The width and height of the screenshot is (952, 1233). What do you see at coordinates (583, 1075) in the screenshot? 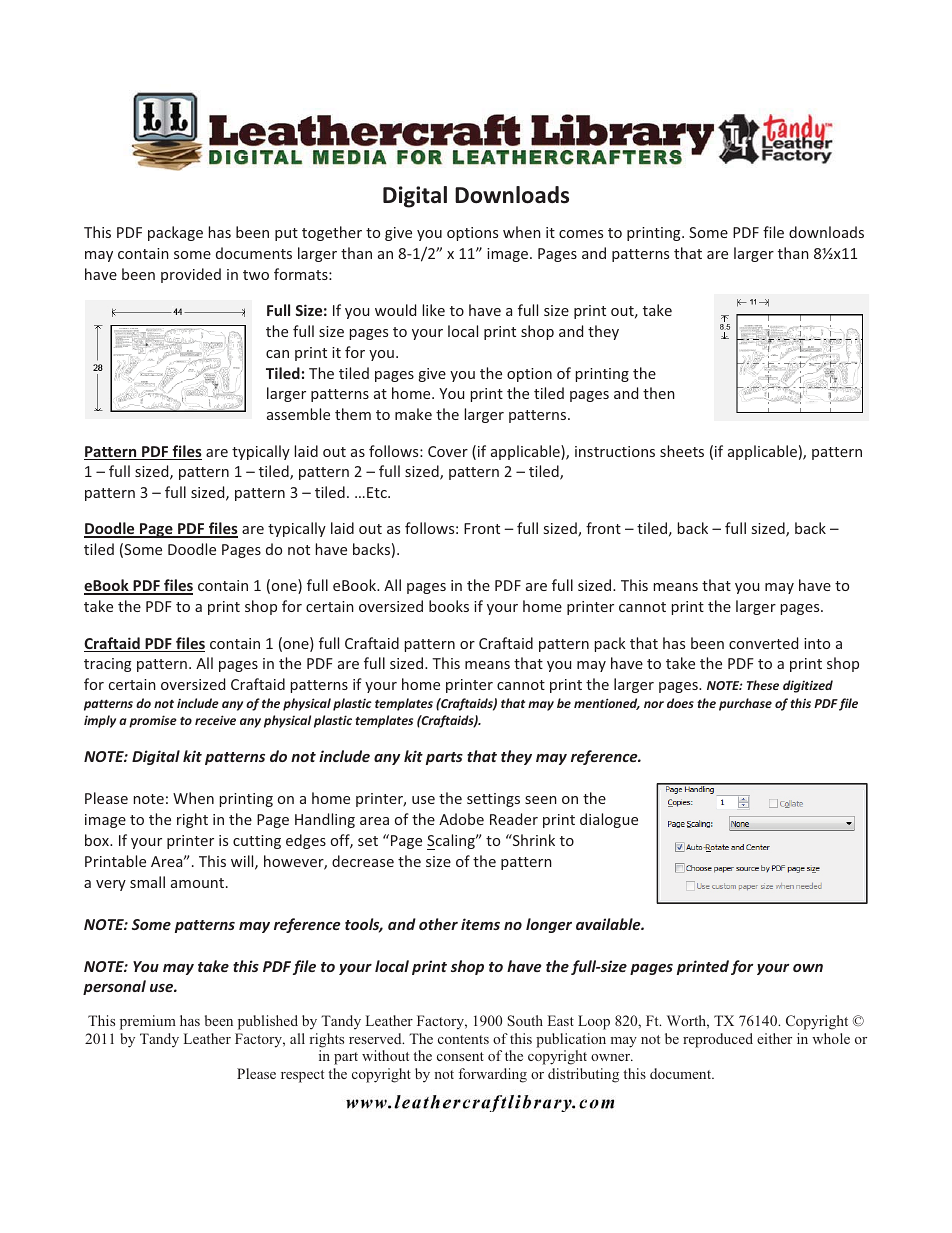
I see `distributing` at bounding box center [583, 1075].
